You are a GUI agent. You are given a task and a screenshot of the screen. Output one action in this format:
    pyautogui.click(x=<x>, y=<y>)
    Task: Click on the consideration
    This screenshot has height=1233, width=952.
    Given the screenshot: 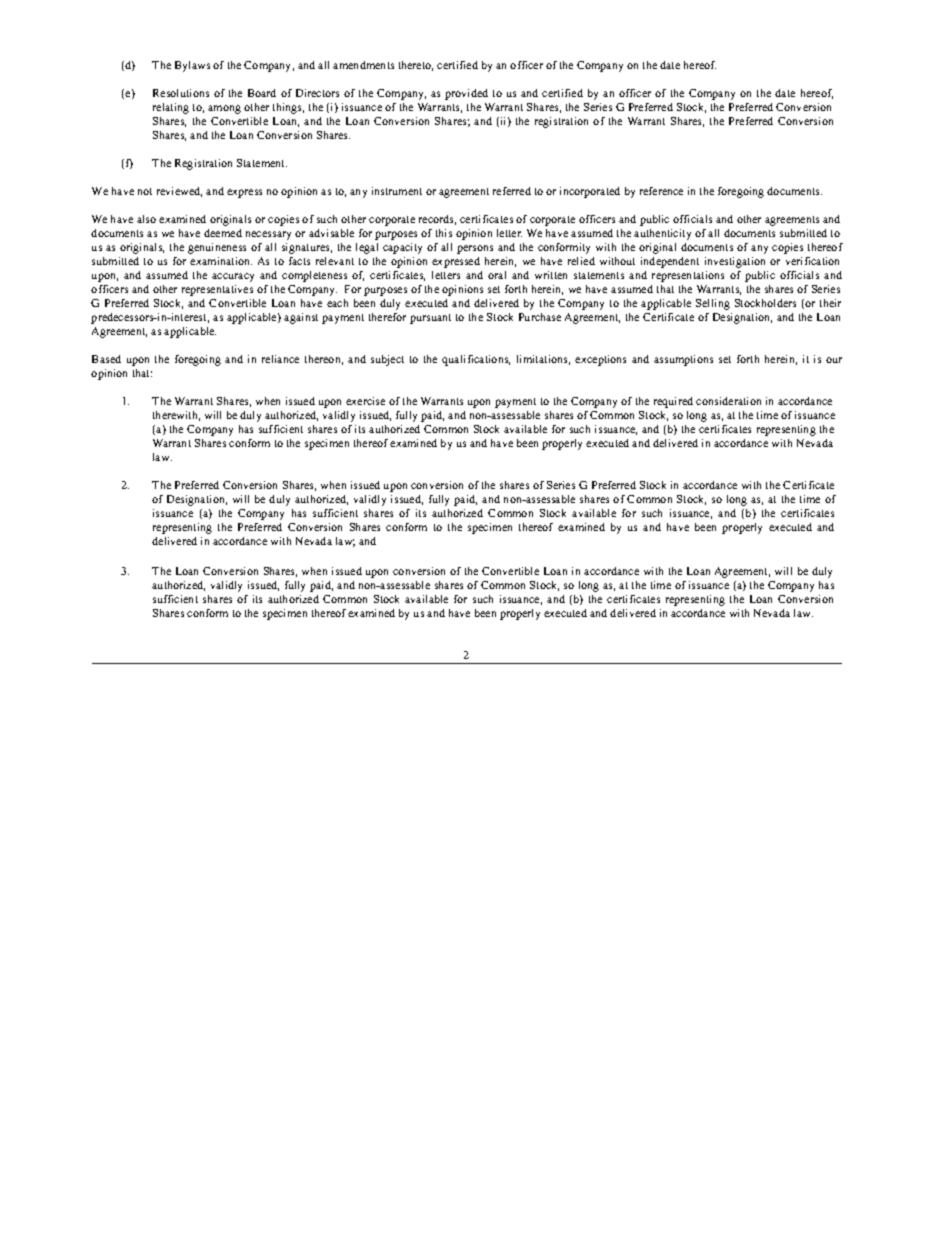 What is the action you would take?
    pyautogui.click(x=728, y=401)
